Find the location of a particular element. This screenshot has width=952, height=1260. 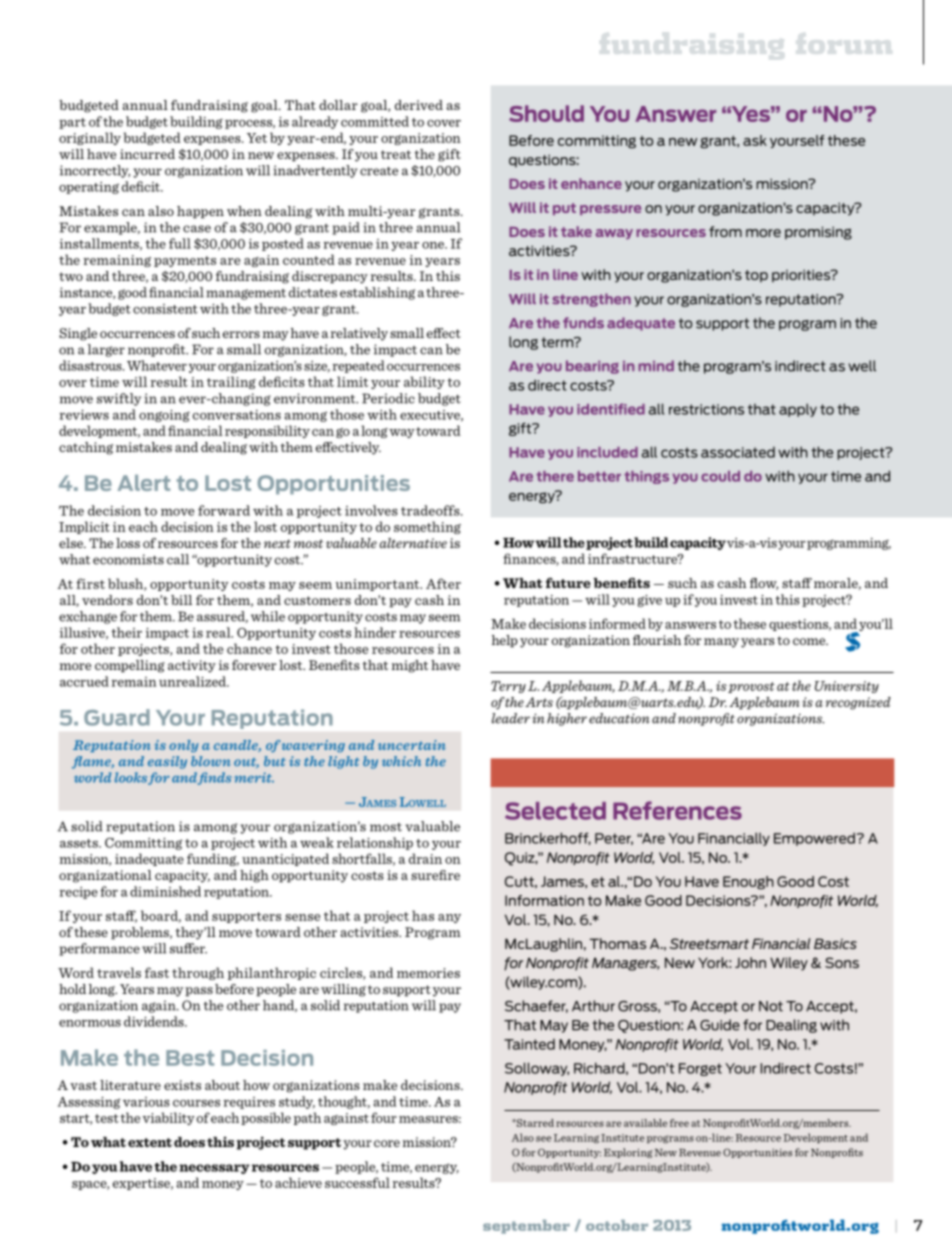

derived is located at coordinates (419, 105).
